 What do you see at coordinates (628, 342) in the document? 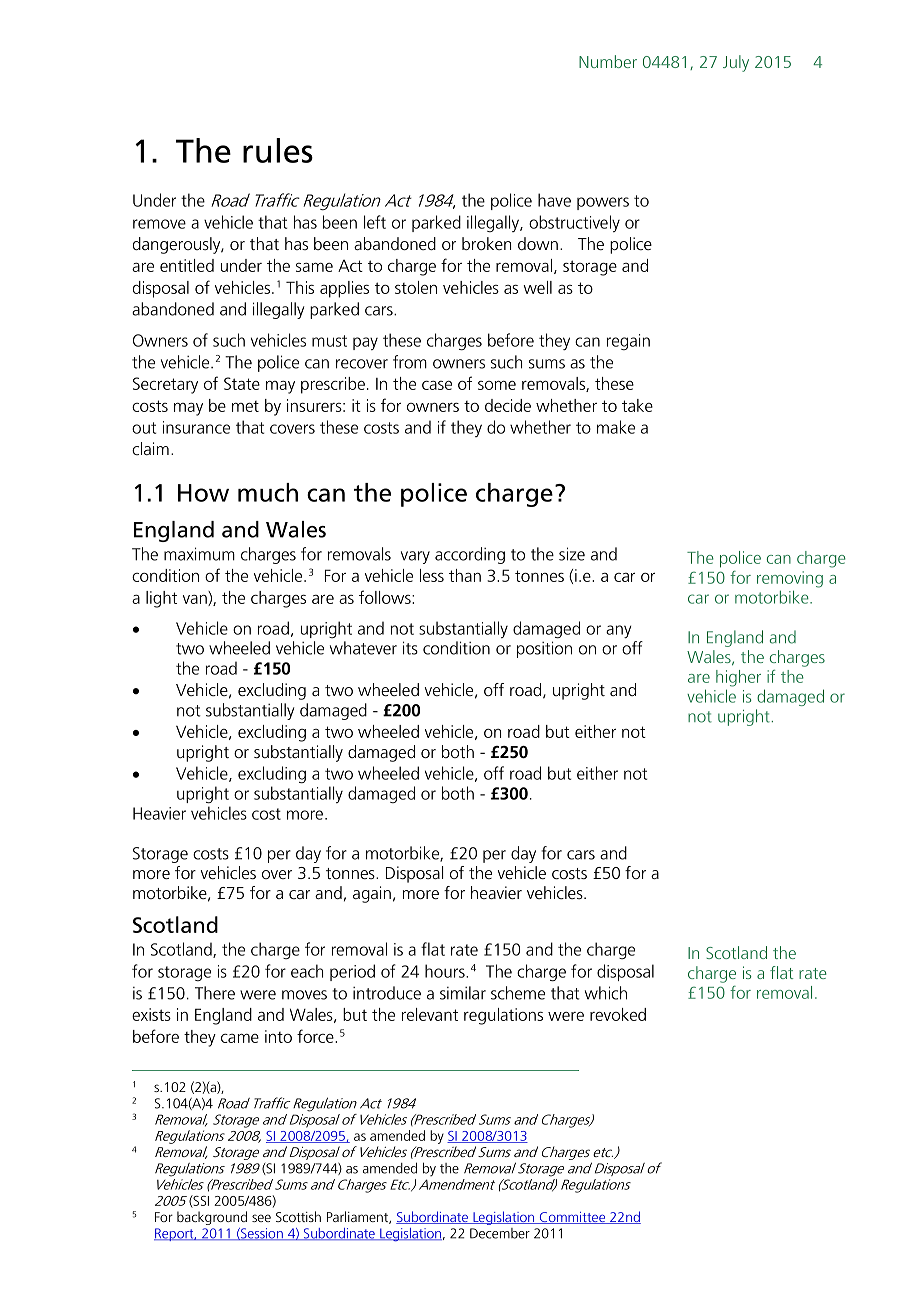
I see `regain` at bounding box center [628, 342].
